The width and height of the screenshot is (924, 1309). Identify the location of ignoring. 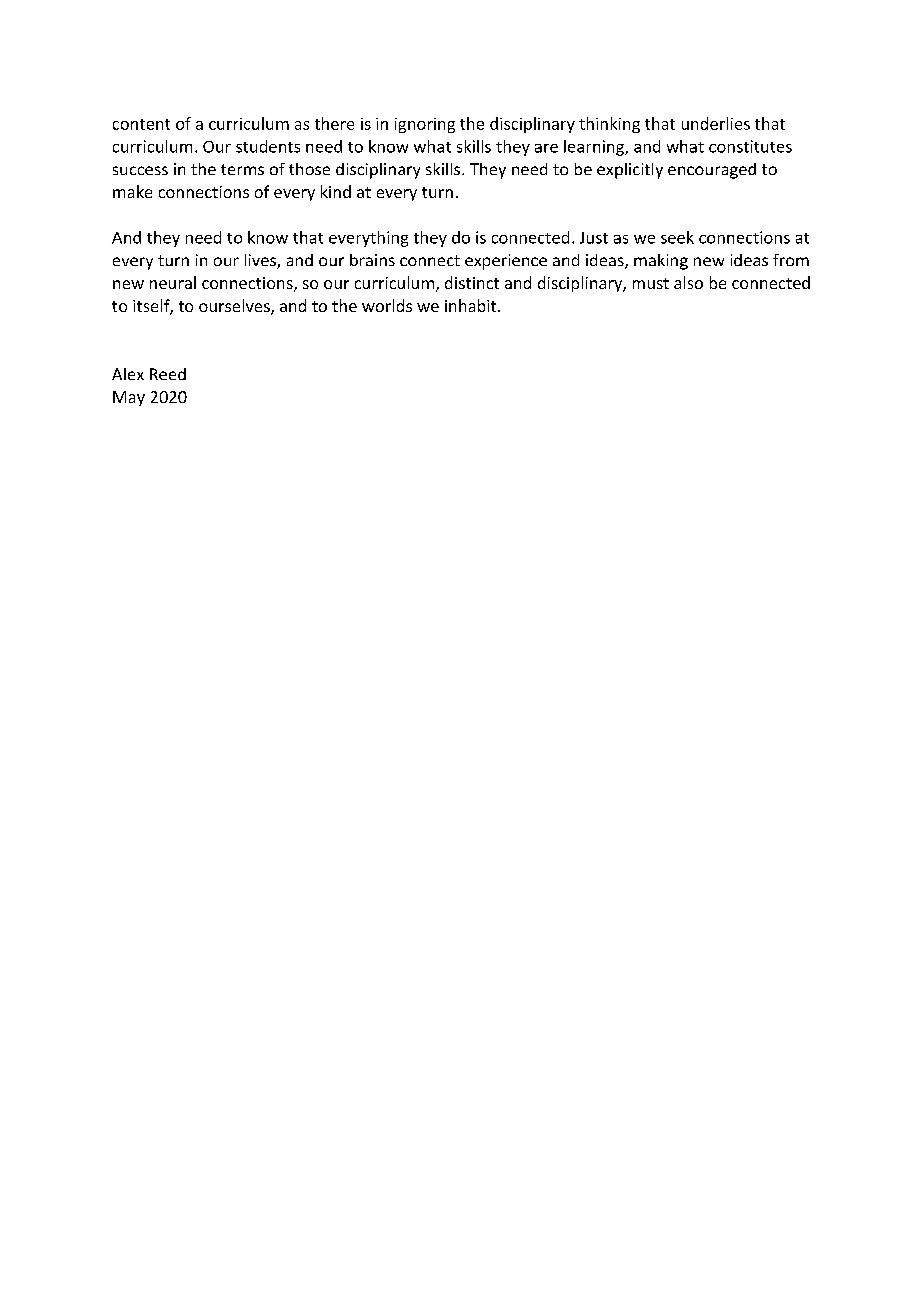
(425, 125).
